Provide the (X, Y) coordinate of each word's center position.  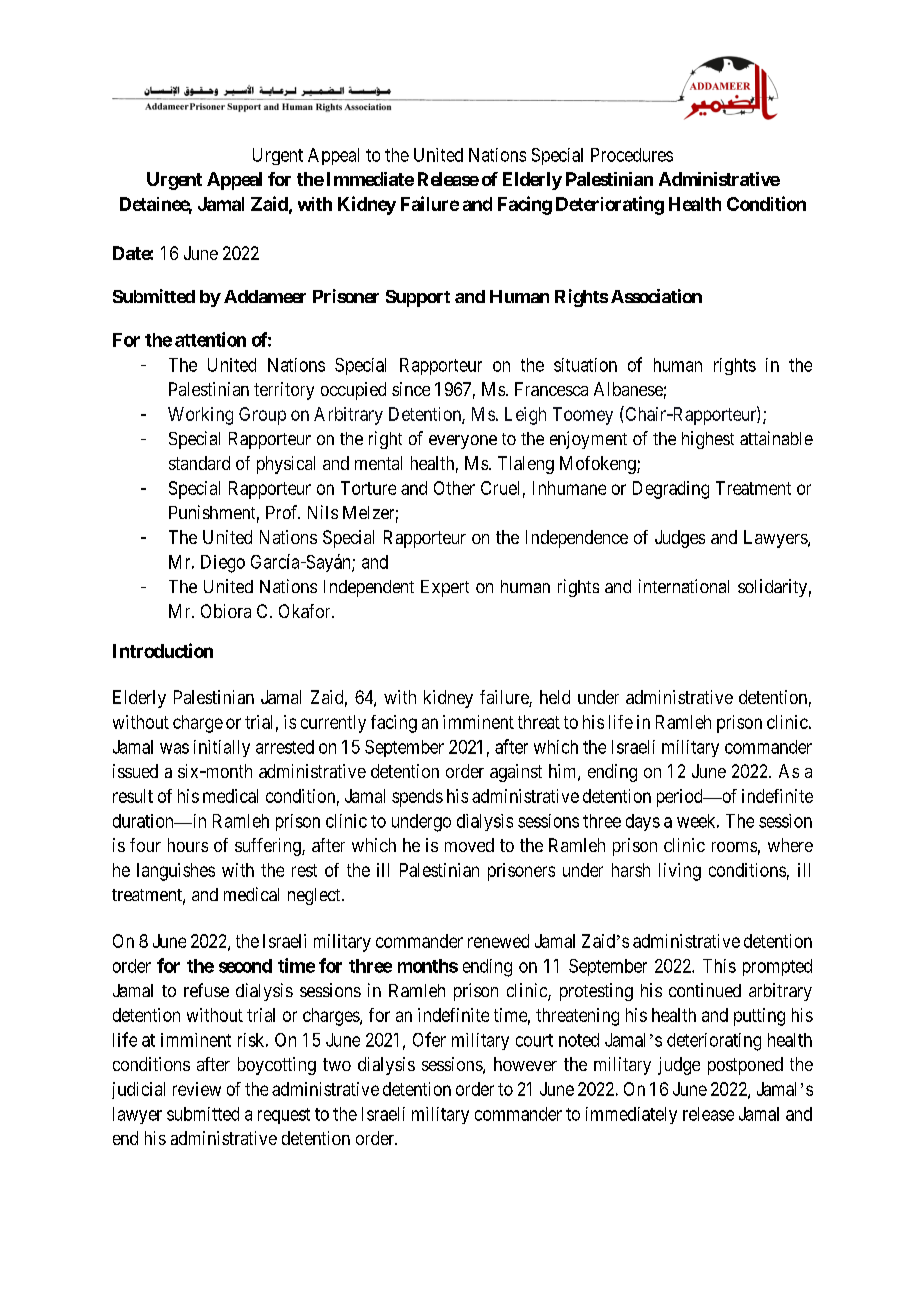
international (684, 586)
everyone (463, 442)
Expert (445, 588)
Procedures (632, 155)
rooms (734, 847)
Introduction (163, 650)
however (525, 1064)
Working (200, 416)
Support (418, 298)
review (197, 1089)
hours (188, 845)
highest (708, 440)
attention (210, 339)
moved (469, 845)
